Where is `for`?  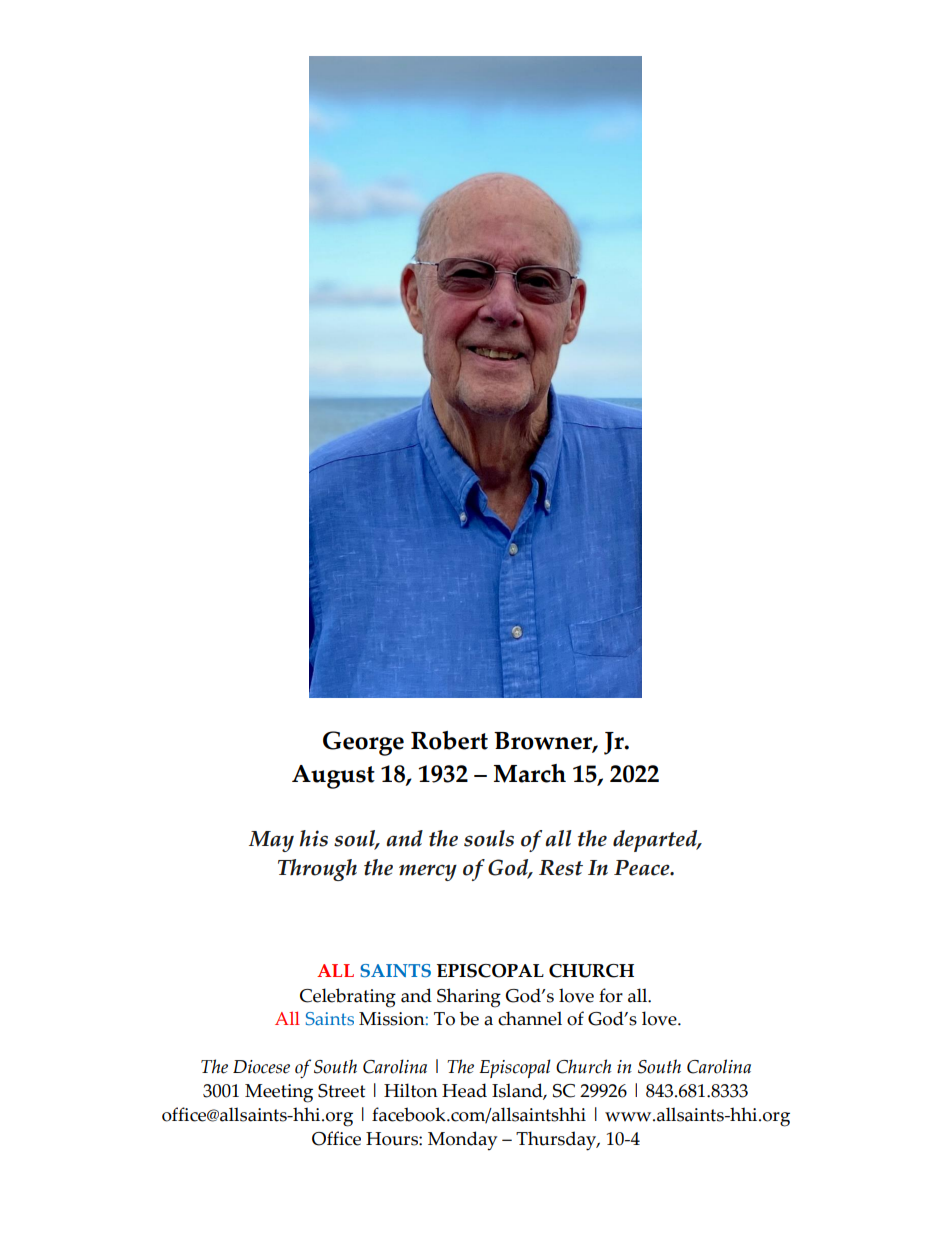
for is located at coordinates (611, 995).
